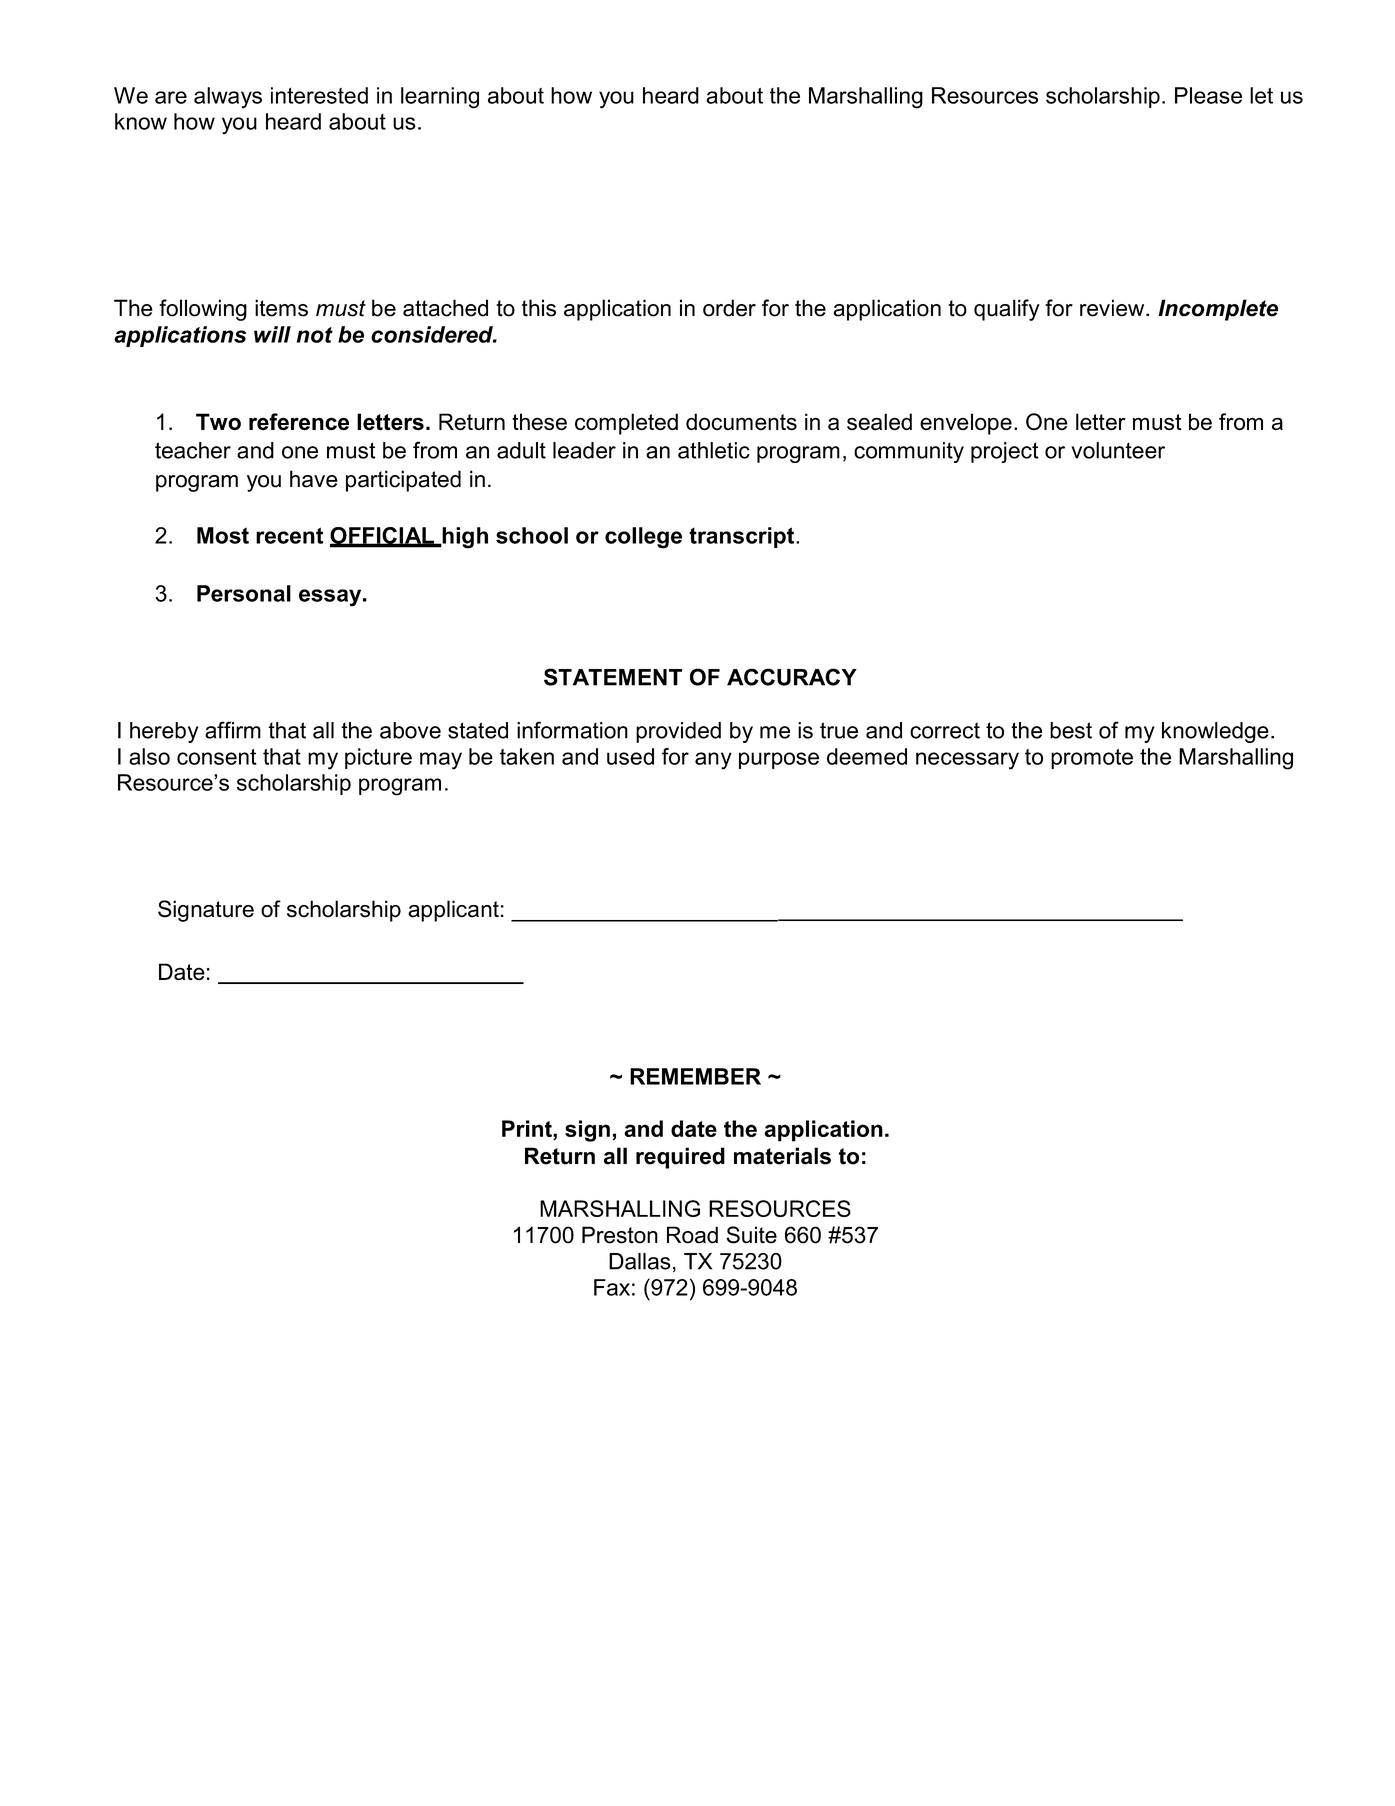 This screenshot has width=1395, height=1806. I want to click on applicant, so click(453, 911).
